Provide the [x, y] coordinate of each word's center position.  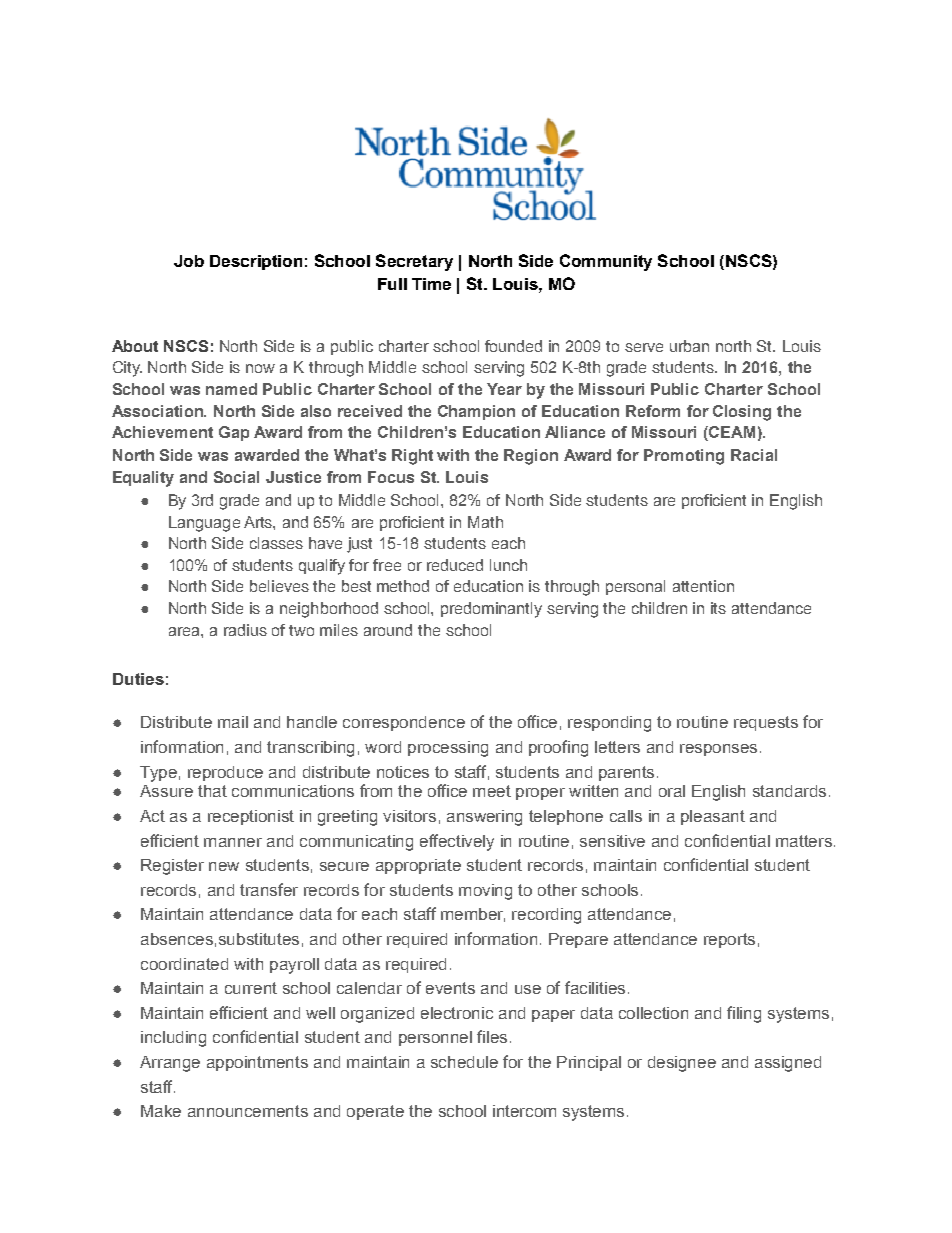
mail [233, 722]
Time [431, 284]
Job [189, 261]
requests [766, 723]
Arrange [170, 1064]
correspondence [404, 723]
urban [689, 346]
